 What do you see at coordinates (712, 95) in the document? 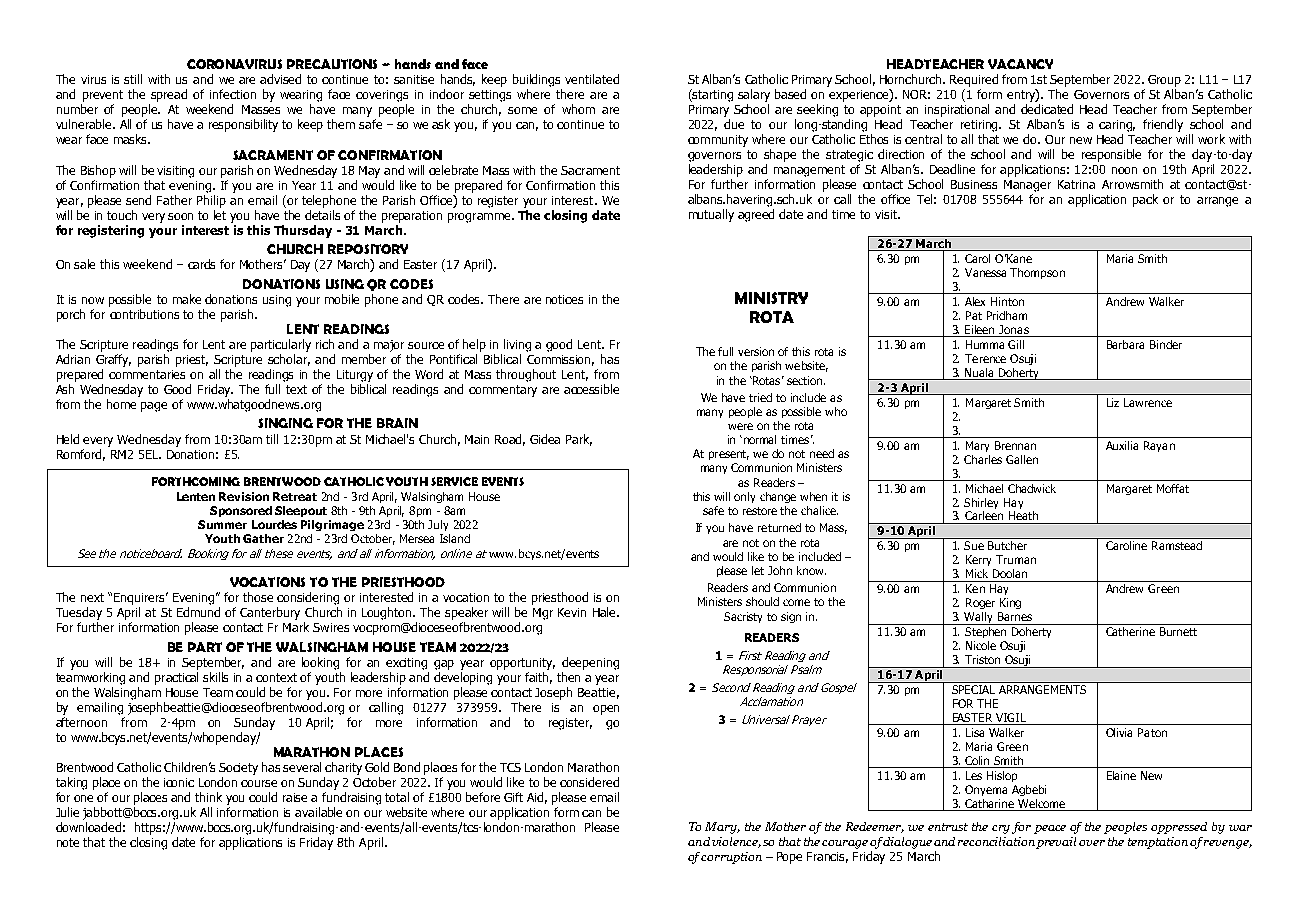
I see `starting` at bounding box center [712, 95].
